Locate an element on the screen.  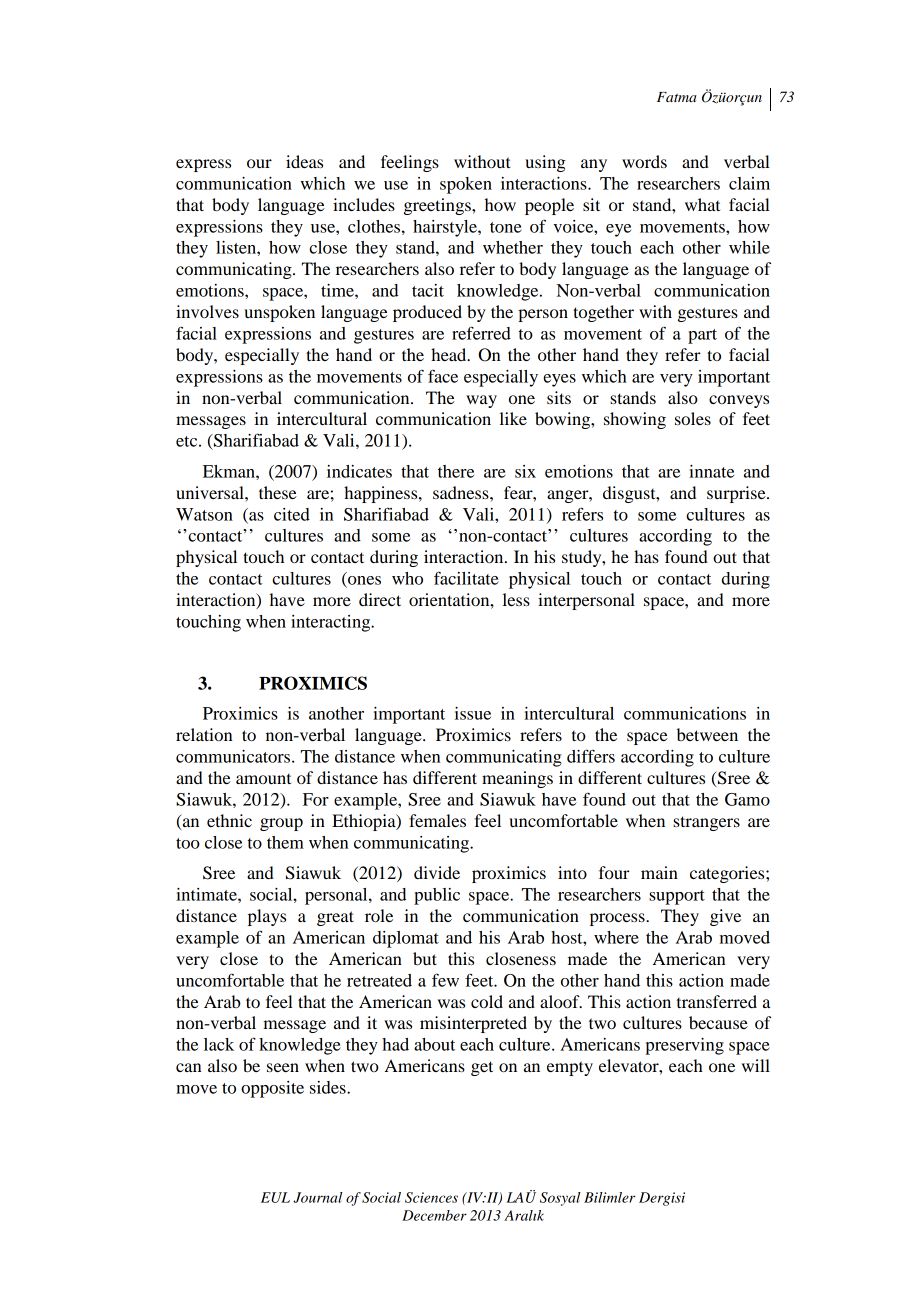
issue is located at coordinates (473, 713).
